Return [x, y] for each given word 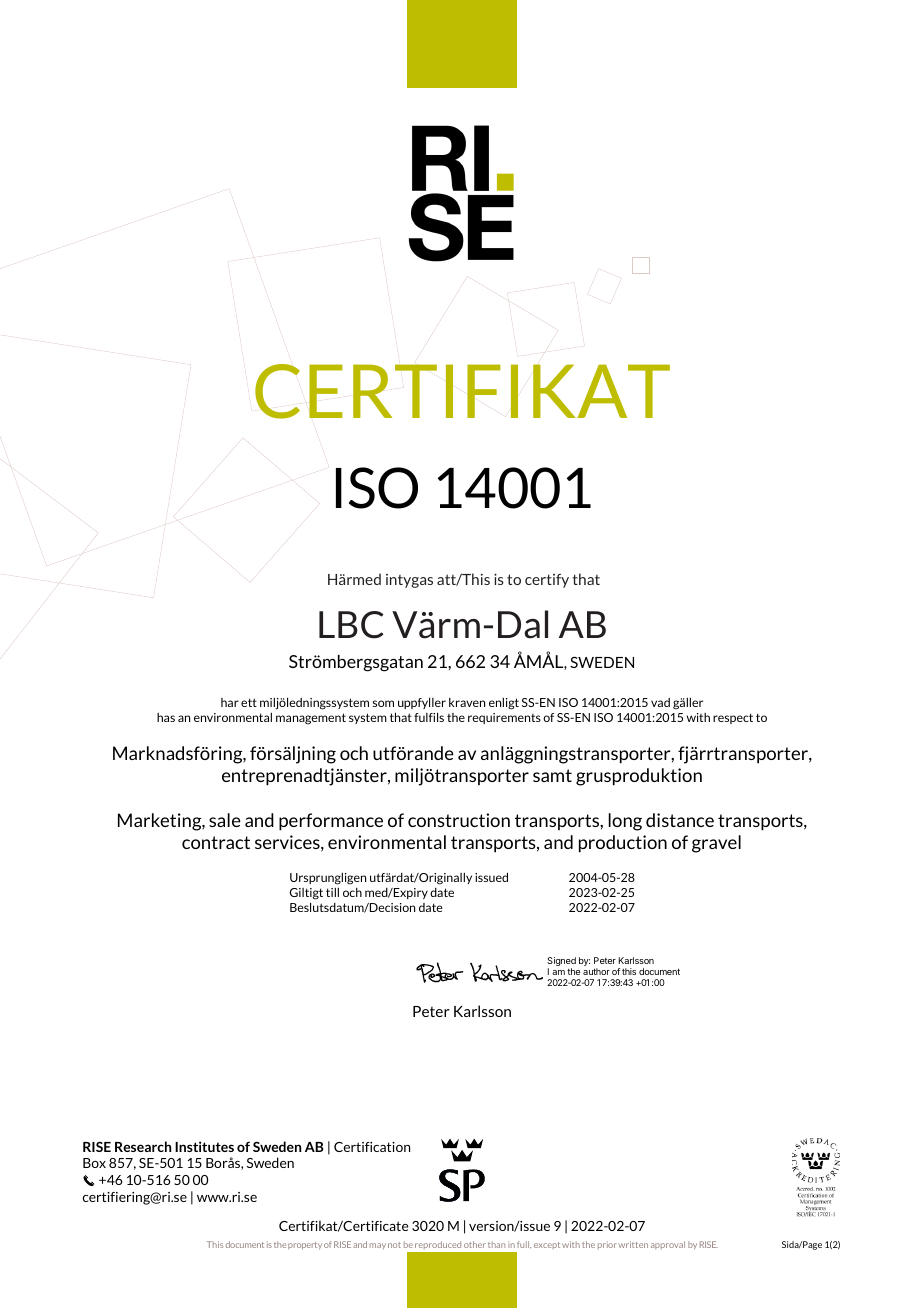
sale [225, 820]
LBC [351, 625]
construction [459, 820]
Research [143, 1146]
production [623, 844]
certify [547, 581]
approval [668, 1245]
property [305, 1246]
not [394, 1245]
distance [680, 820]
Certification [372, 1147]
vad [660, 702]
